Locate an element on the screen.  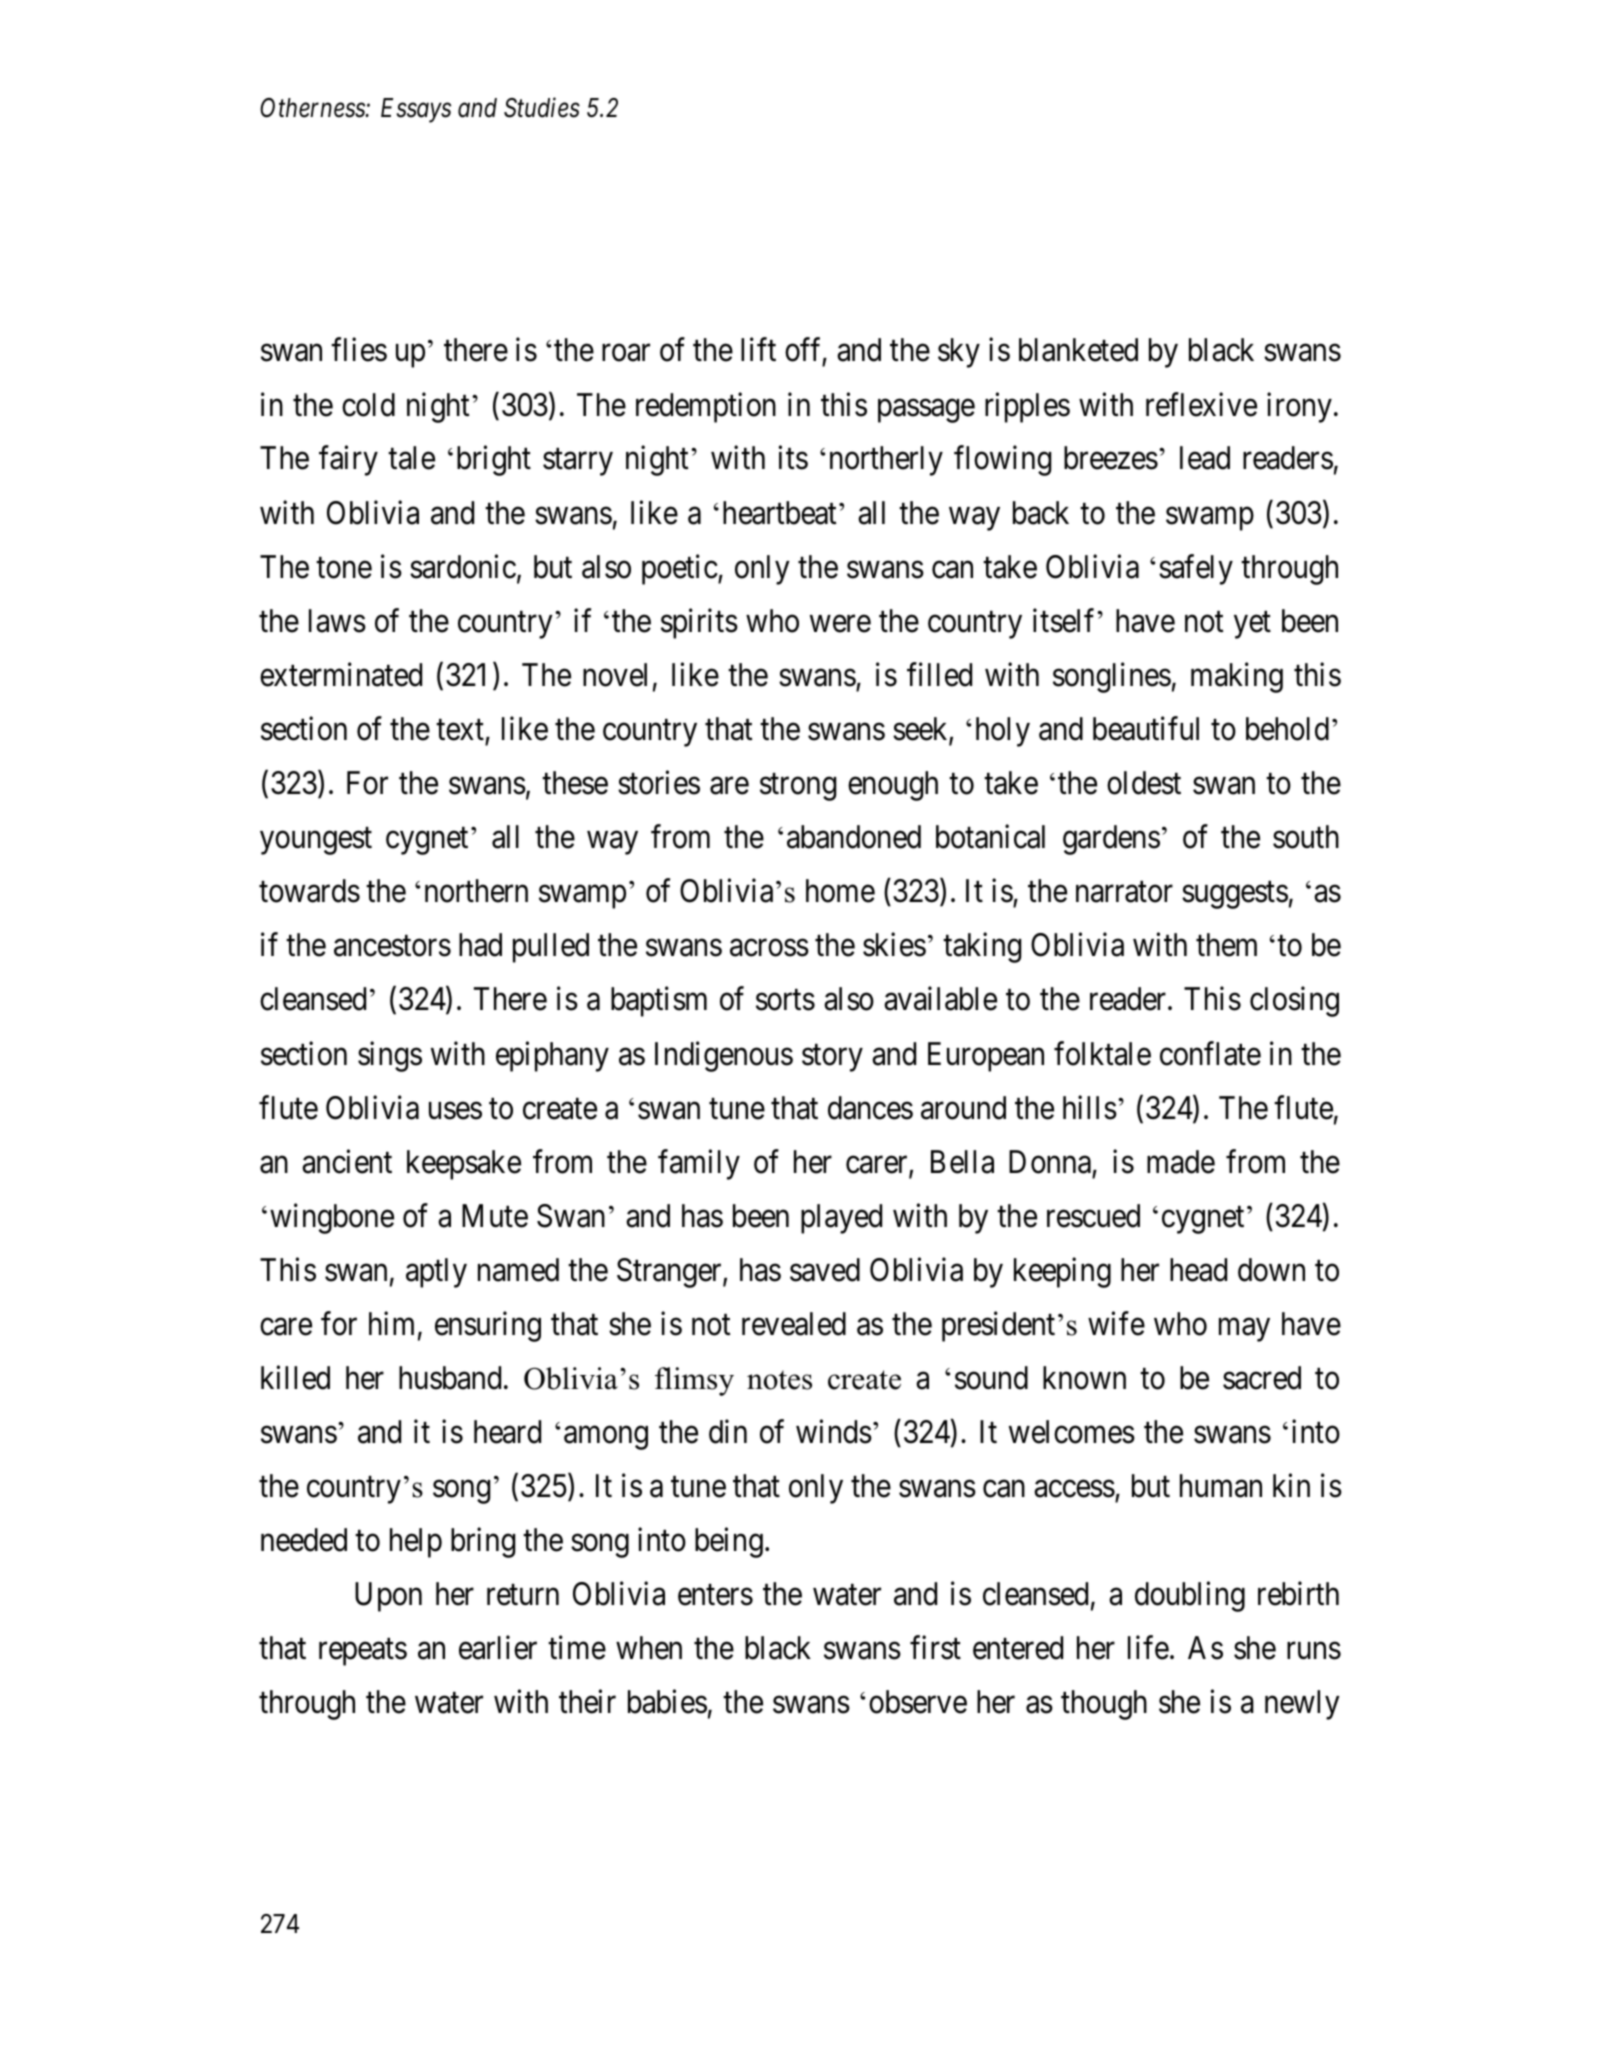
aptly is located at coordinates (436, 1273).
